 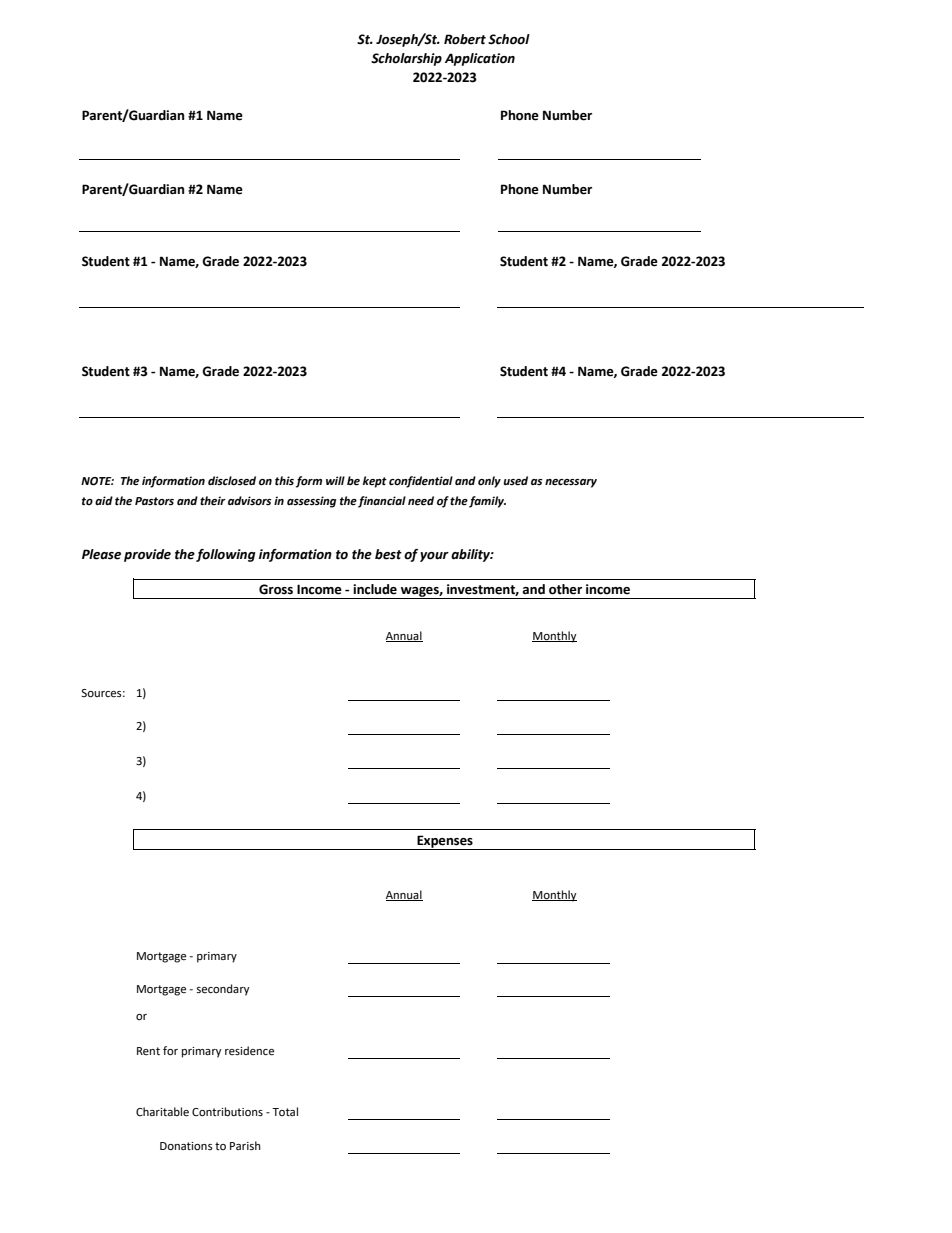 What do you see at coordinates (335, 480) in the screenshot?
I see `will` at bounding box center [335, 480].
